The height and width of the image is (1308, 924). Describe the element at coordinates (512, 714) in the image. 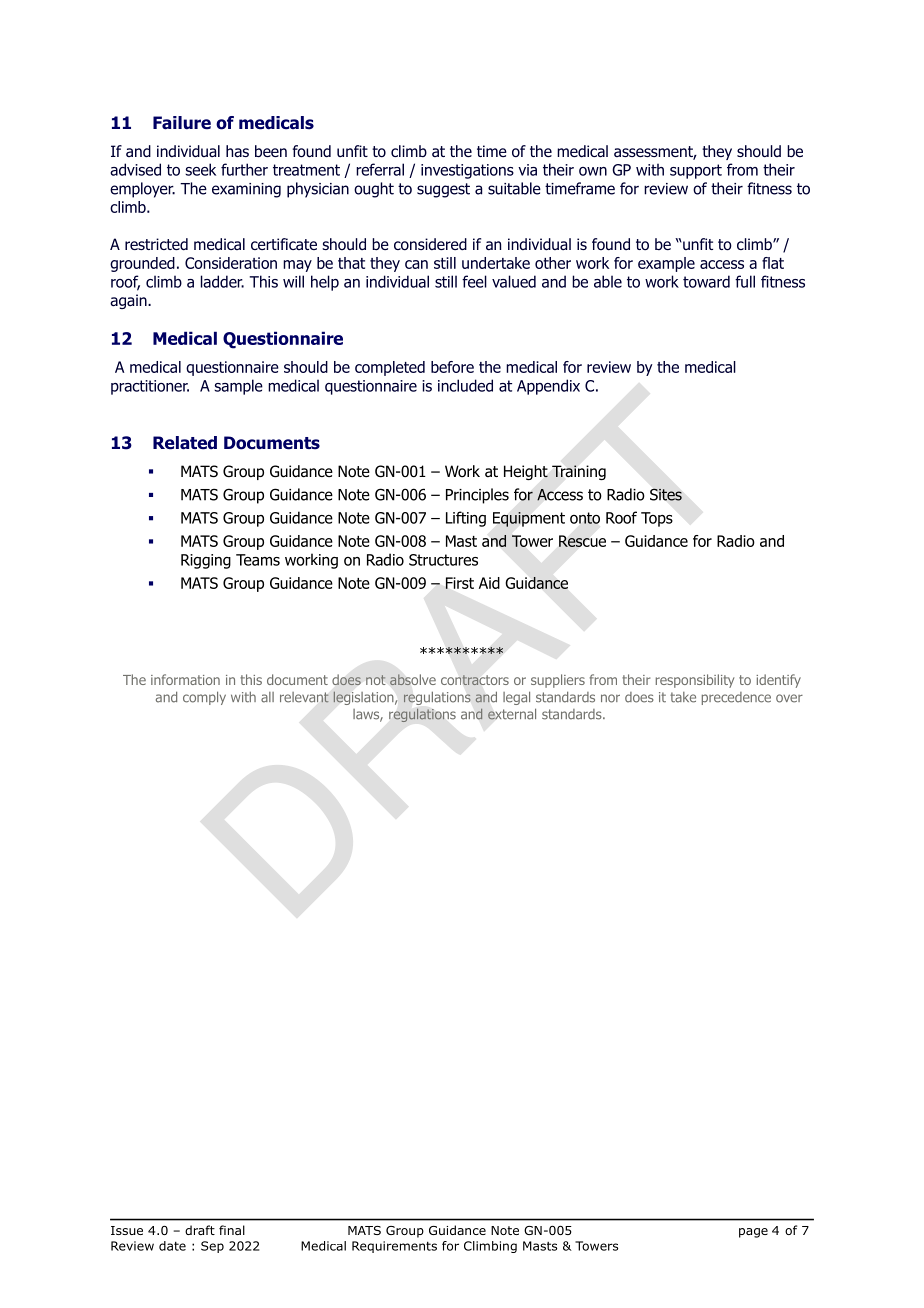

I see `external` at that location.
